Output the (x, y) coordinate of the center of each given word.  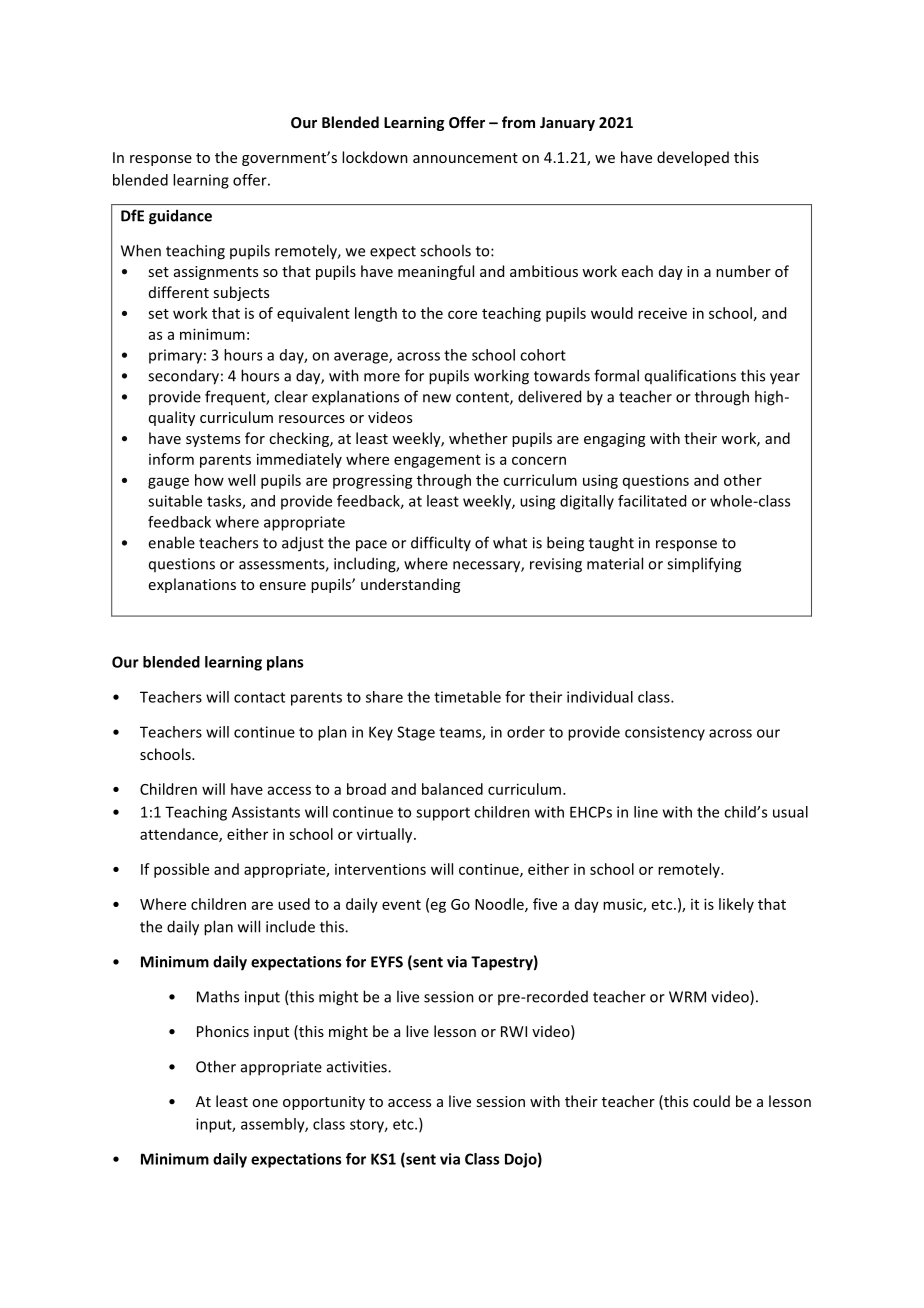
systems (213, 440)
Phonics (223, 1031)
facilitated (652, 501)
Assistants (266, 812)
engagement (437, 461)
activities (358, 1067)
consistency (665, 733)
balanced (452, 789)
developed (693, 158)
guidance (180, 217)
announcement (465, 158)
